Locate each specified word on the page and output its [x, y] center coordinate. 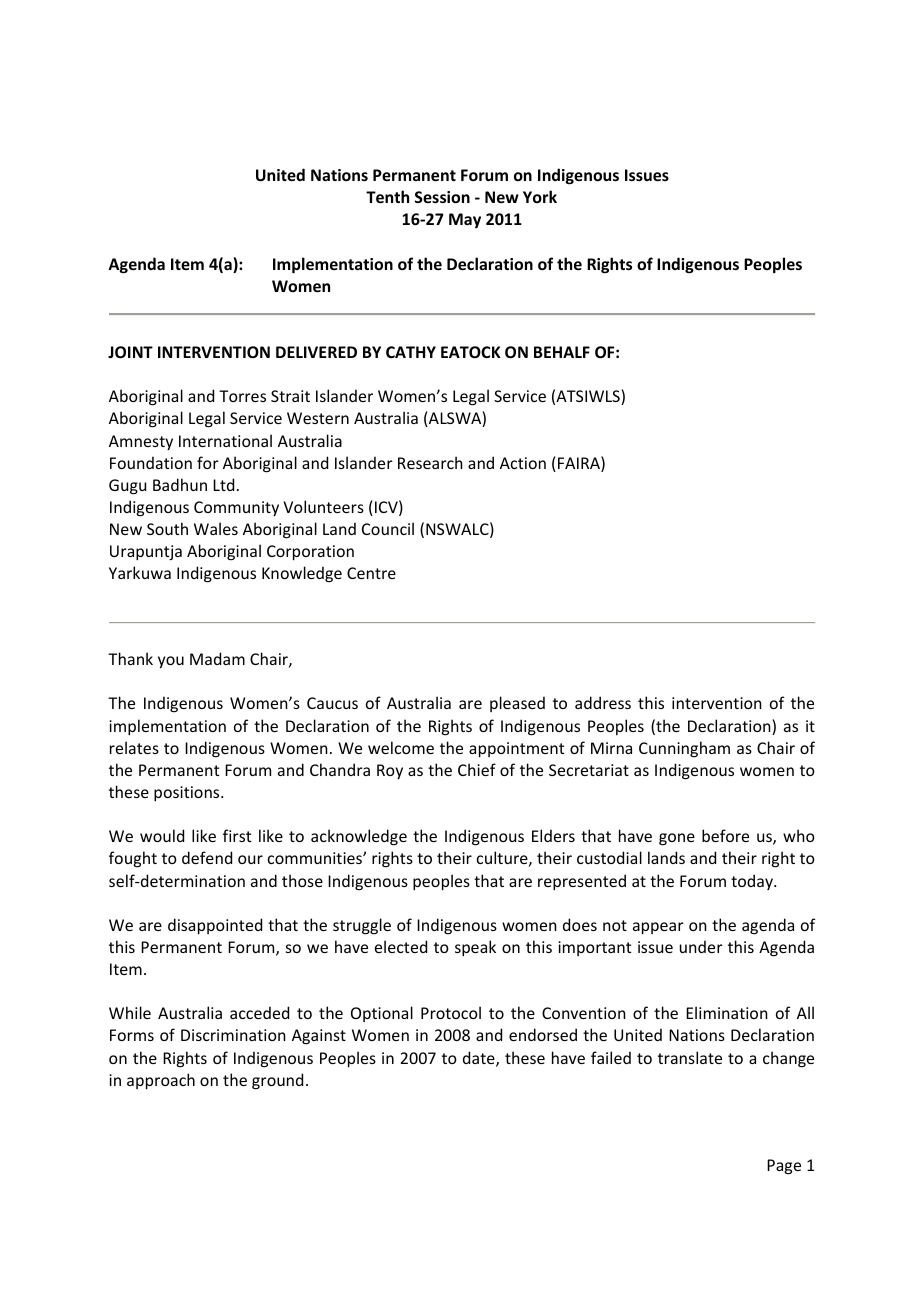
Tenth [387, 196]
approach [161, 1081]
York [540, 196]
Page [784, 1167]
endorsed [543, 1034]
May [465, 220]
